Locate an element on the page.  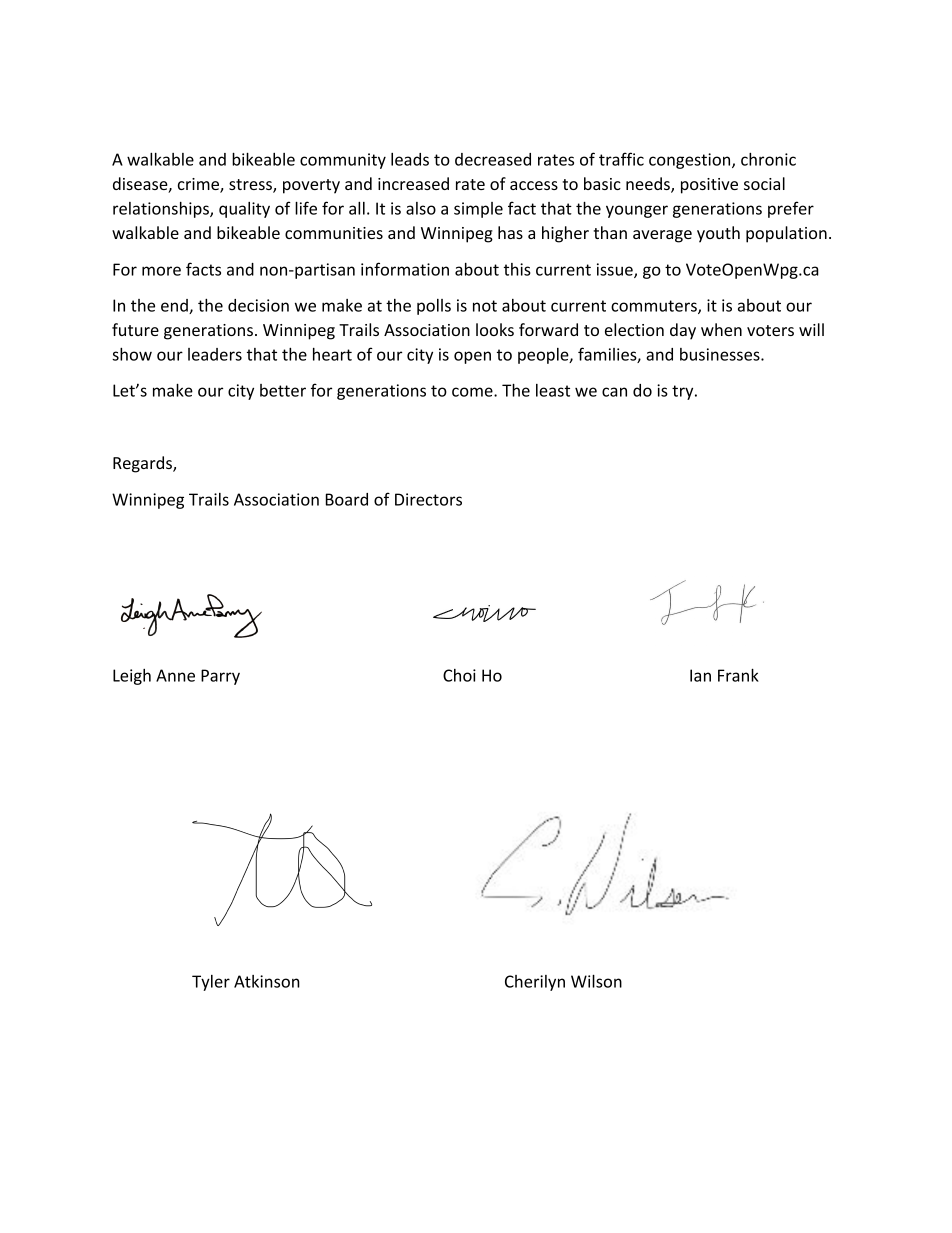
Wilson is located at coordinates (596, 981).
